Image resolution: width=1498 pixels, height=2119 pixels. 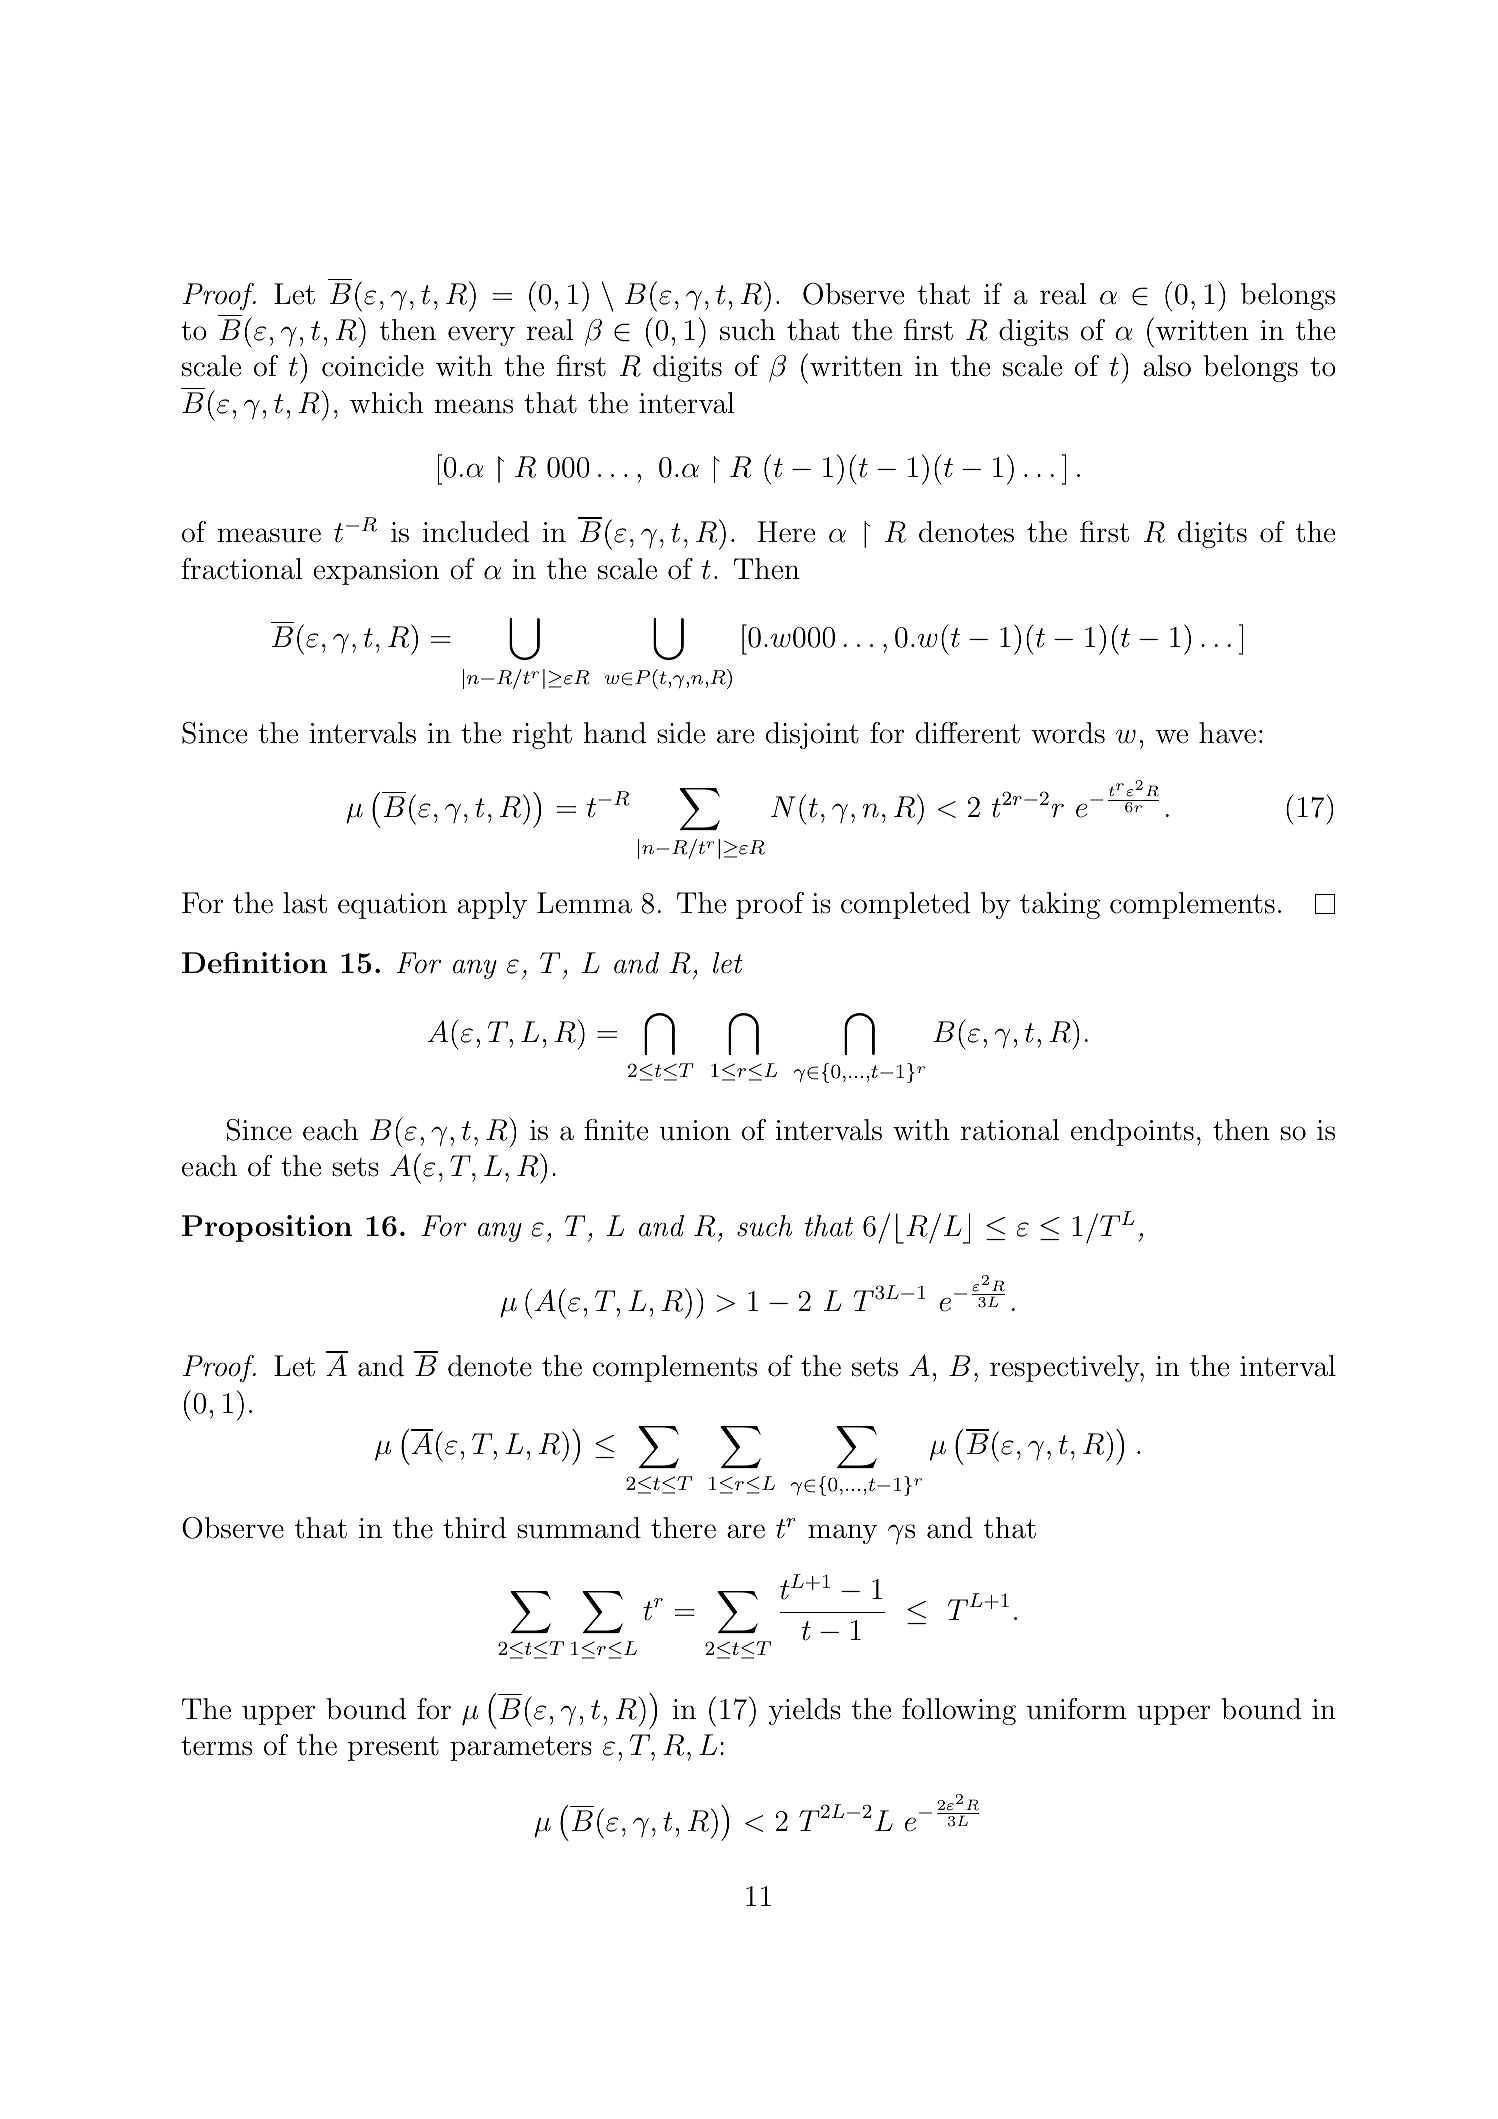 What do you see at coordinates (373, 366) in the screenshot?
I see `coincide` at bounding box center [373, 366].
